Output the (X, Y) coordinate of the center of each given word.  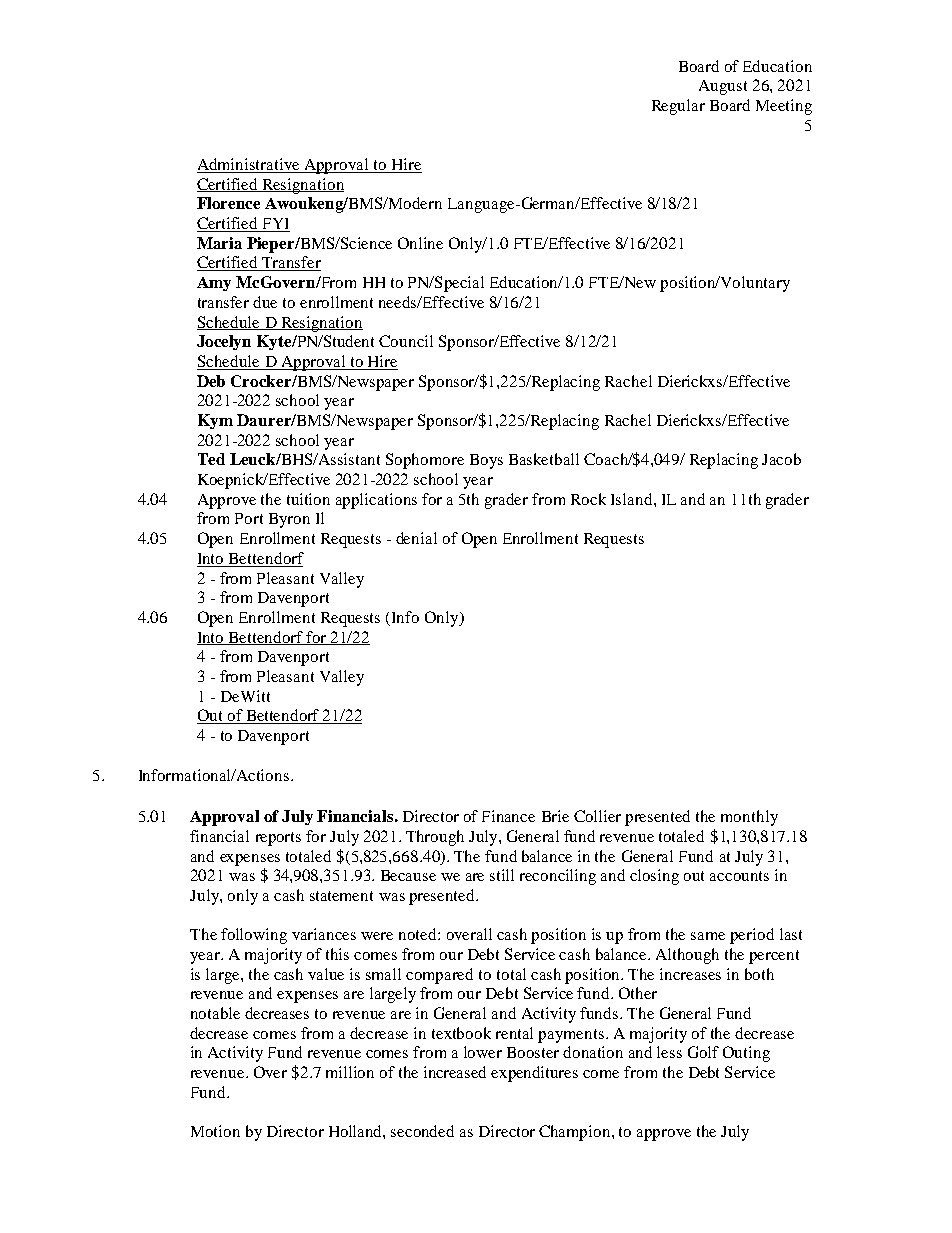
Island (633, 499)
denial (416, 538)
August (723, 87)
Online (420, 243)
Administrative (249, 165)
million (350, 1072)
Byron (289, 520)
